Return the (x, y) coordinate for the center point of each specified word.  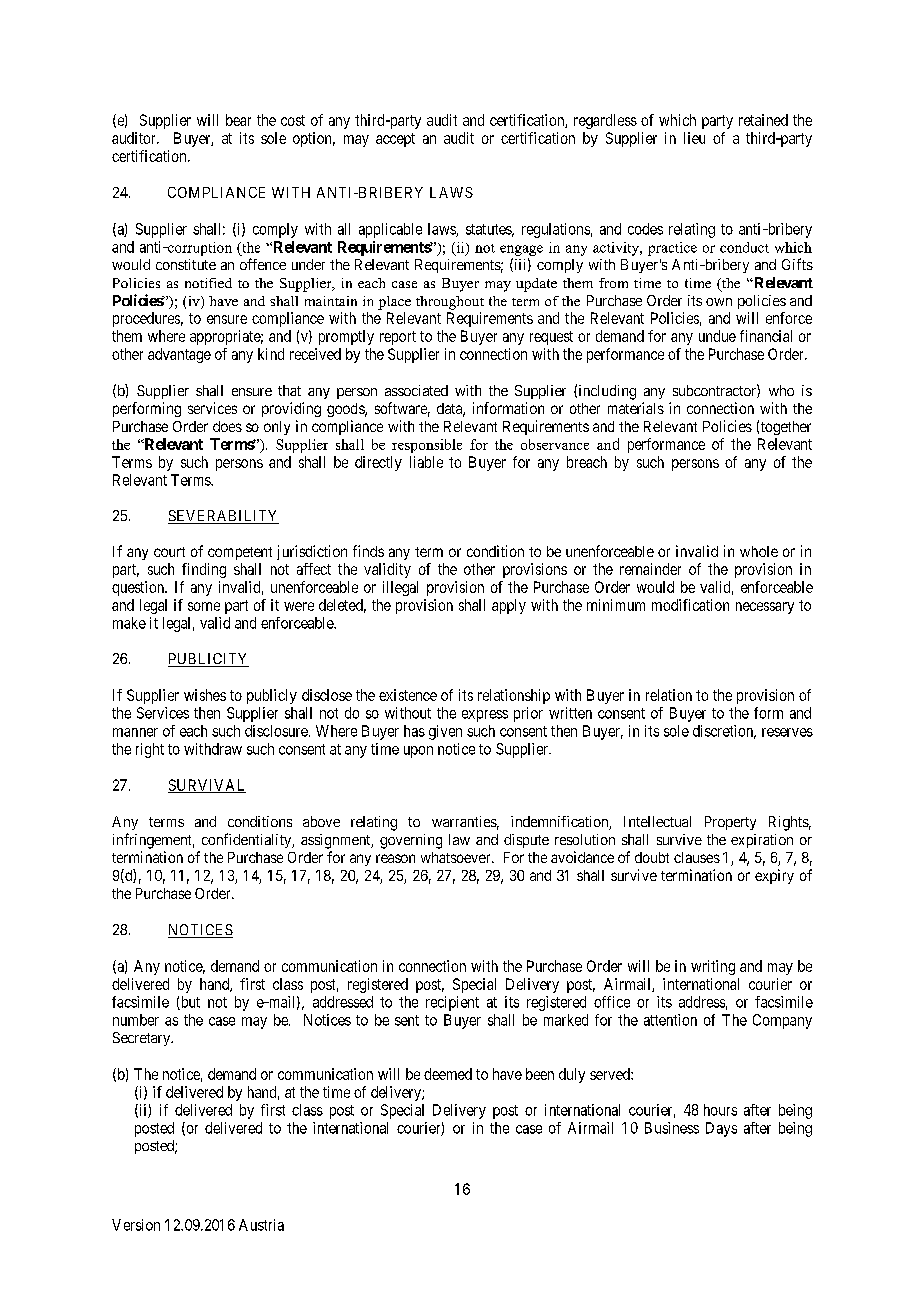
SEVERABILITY (223, 517)
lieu (694, 138)
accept (395, 140)
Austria (261, 1225)
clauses (697, 857)
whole (759, 551)
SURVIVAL (207, 786)
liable (426, 462)
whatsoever (457, 857)
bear (238, 120)
